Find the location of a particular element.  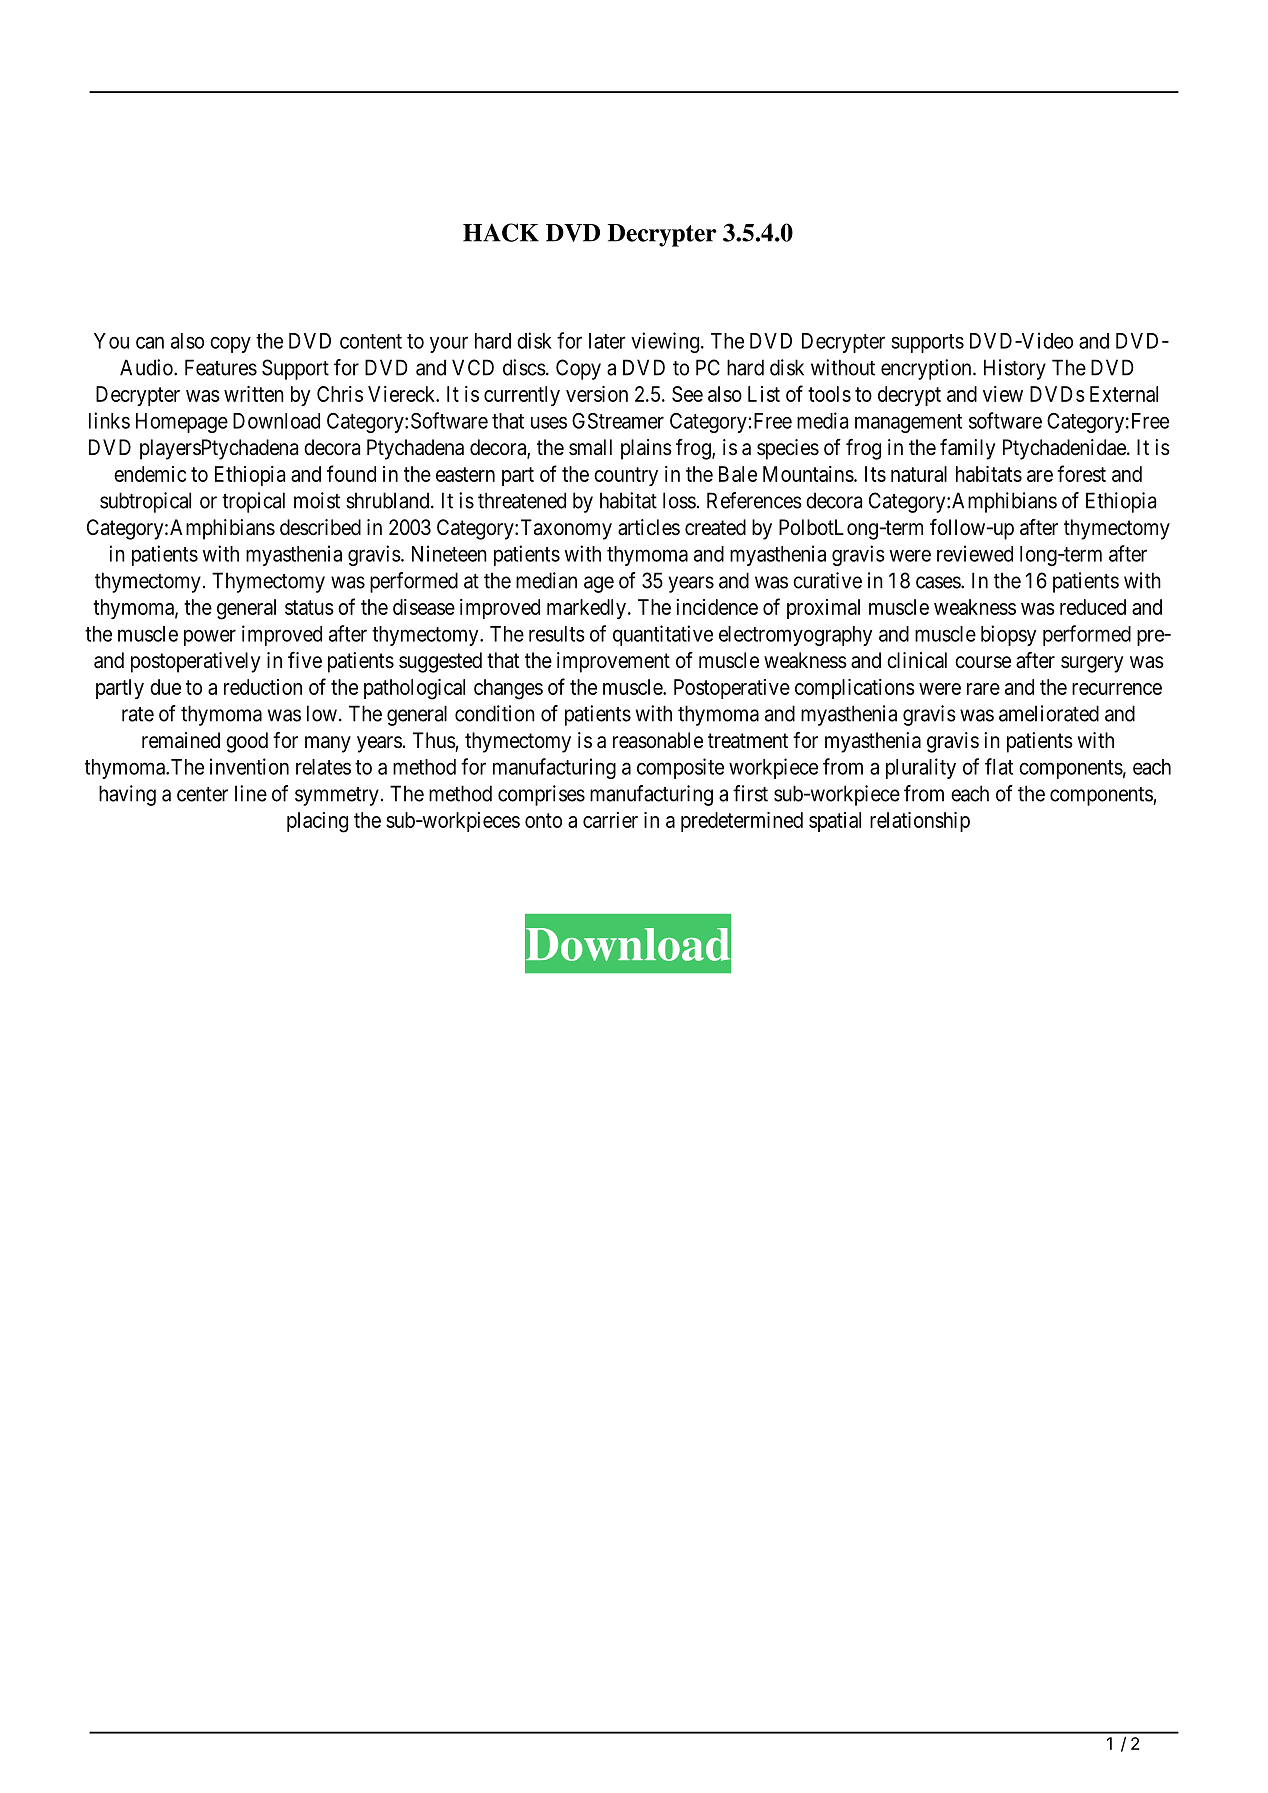

Homepage is located at coordinates (182, 423).
